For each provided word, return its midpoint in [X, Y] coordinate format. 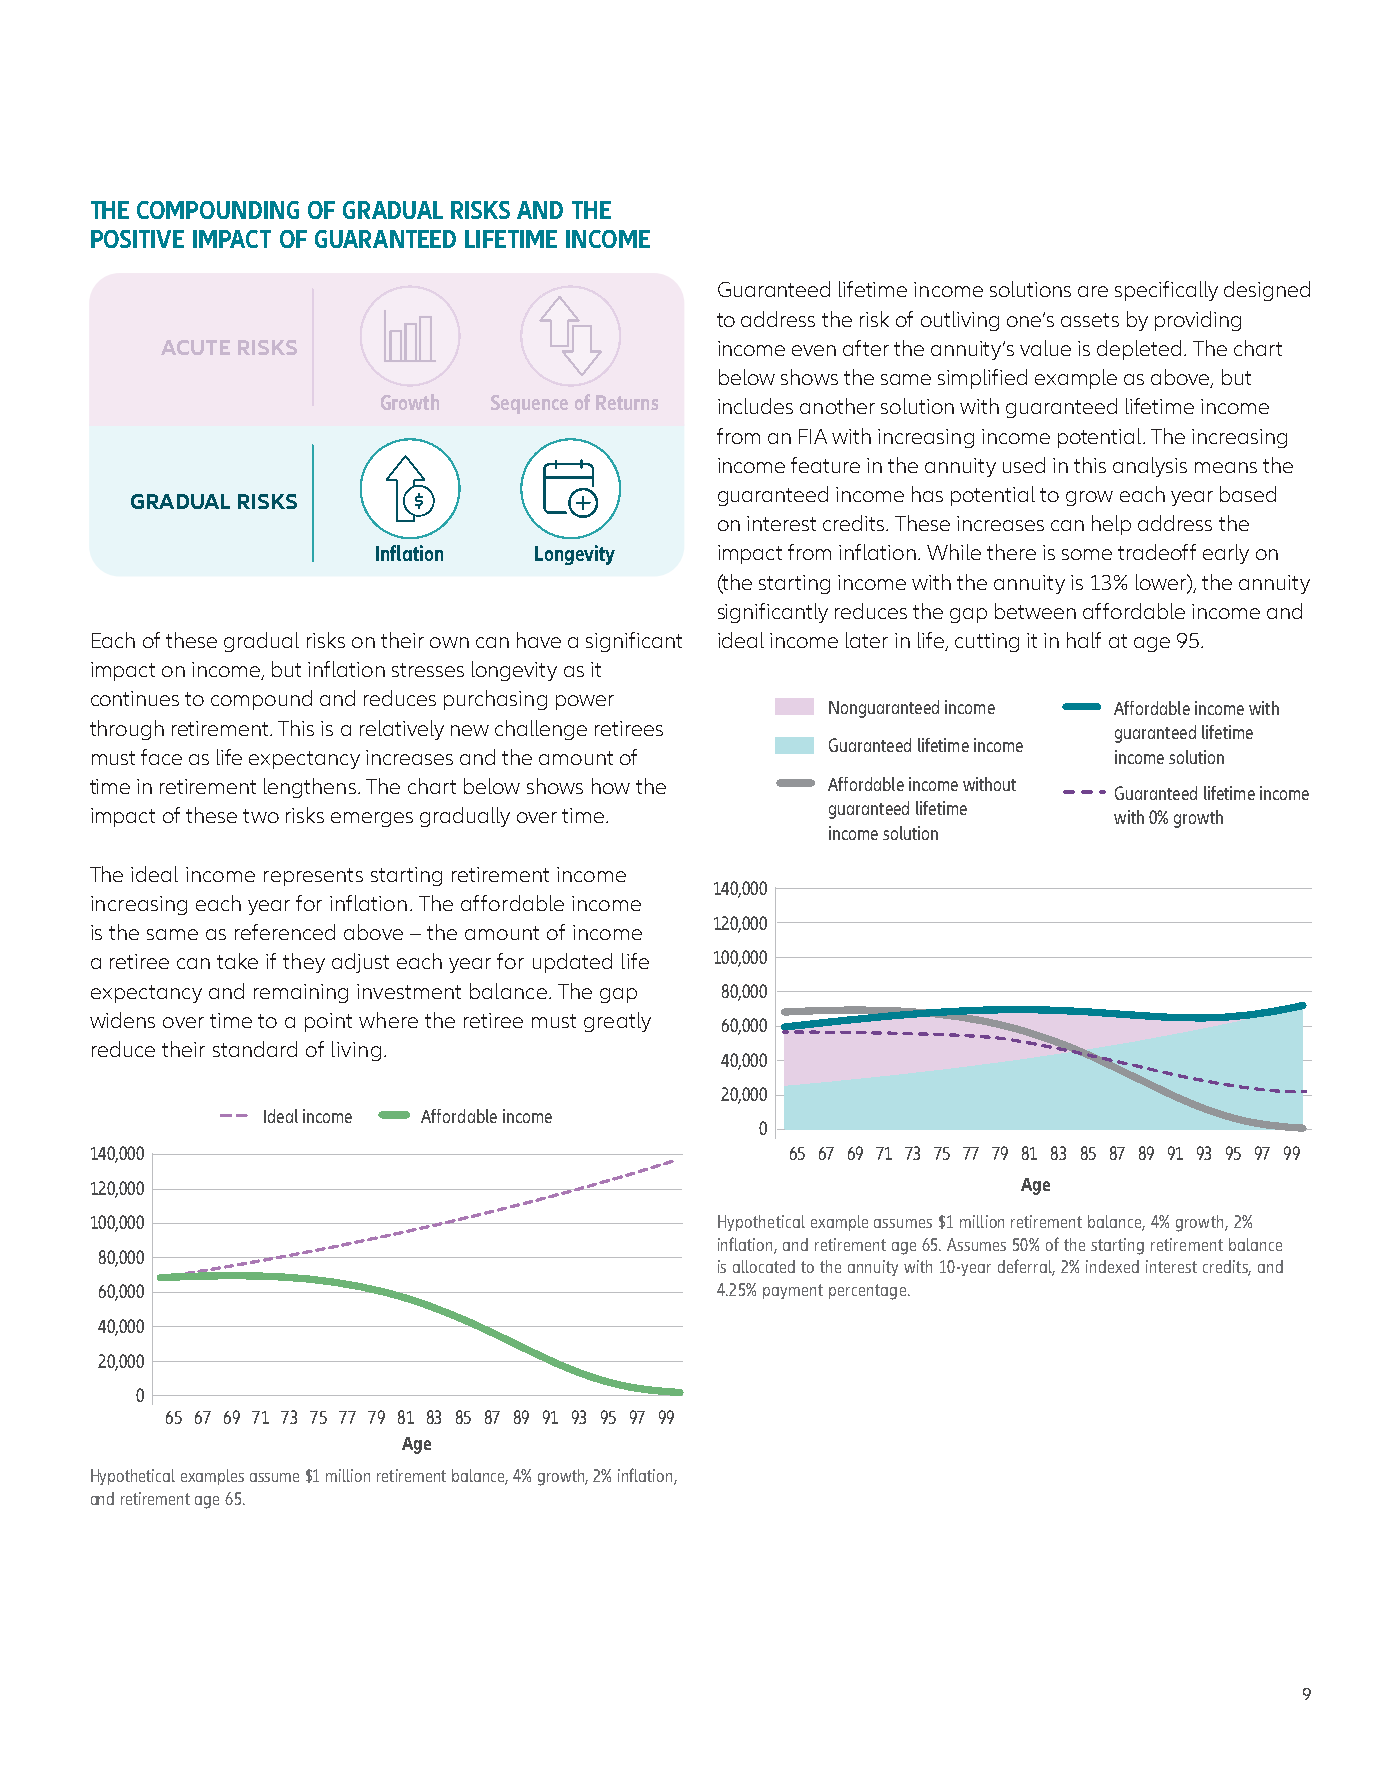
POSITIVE [137, 239]
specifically [1166, 291]
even [814, 350]
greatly [617, 1022]
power [585, 702]
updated [572, 963]
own [449, 642]
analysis [1150, 467]
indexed [1112, 1266]
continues [135, 698]
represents [313, 877]
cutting [987, 642]
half [1084, 640]
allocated [764, 1266]
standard [255, 1049]
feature [825, 465]
